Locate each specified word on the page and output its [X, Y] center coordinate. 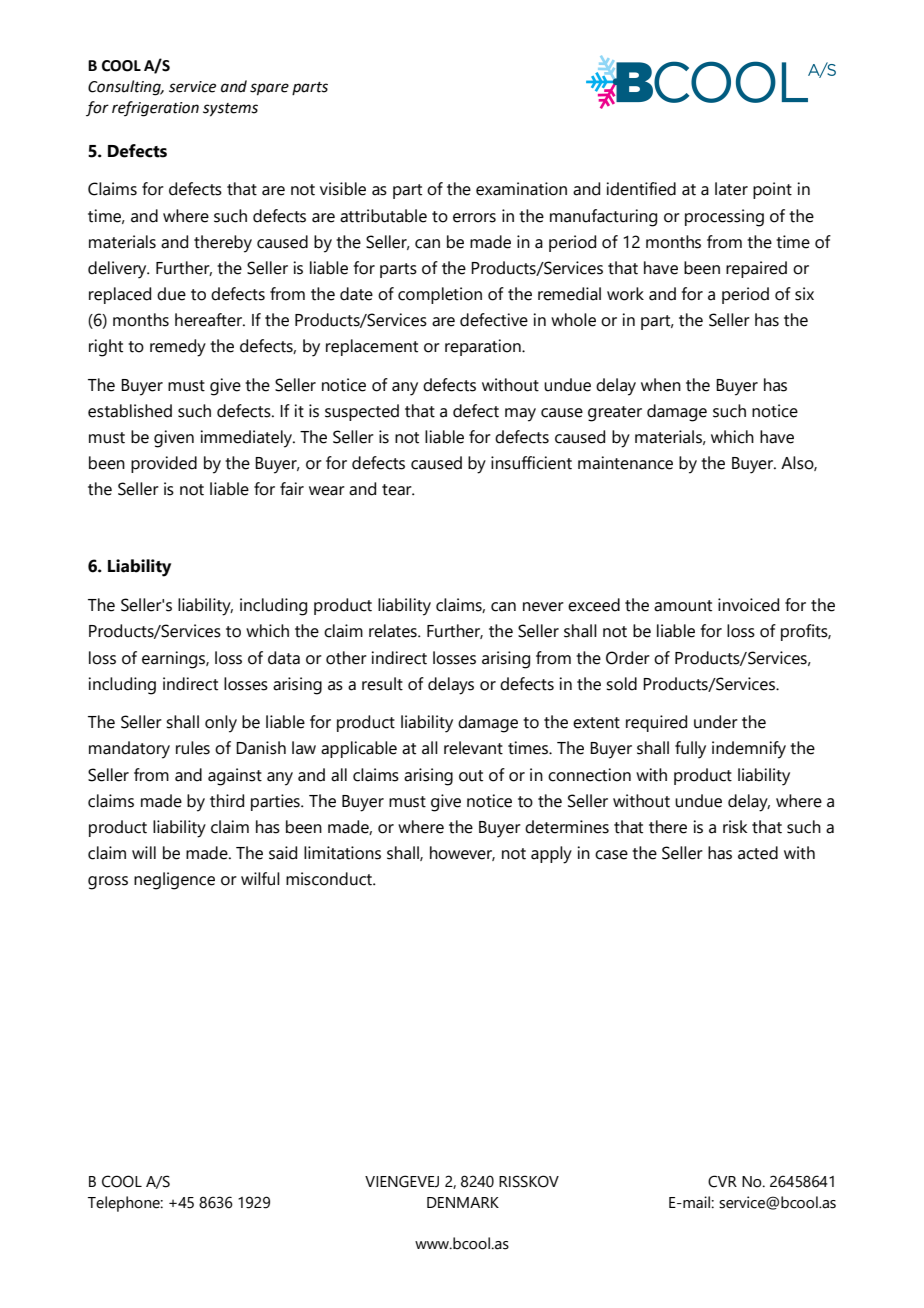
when [661, 385]
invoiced [748, 605]
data [284, 658]
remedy [178, 348]
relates [394, 631]
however [462, 853]
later [731, 189]
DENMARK [463, 1202]
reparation [484, 347]
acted [758, 853]
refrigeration [155, 109]
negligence [174, 881]
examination [521, 189]
